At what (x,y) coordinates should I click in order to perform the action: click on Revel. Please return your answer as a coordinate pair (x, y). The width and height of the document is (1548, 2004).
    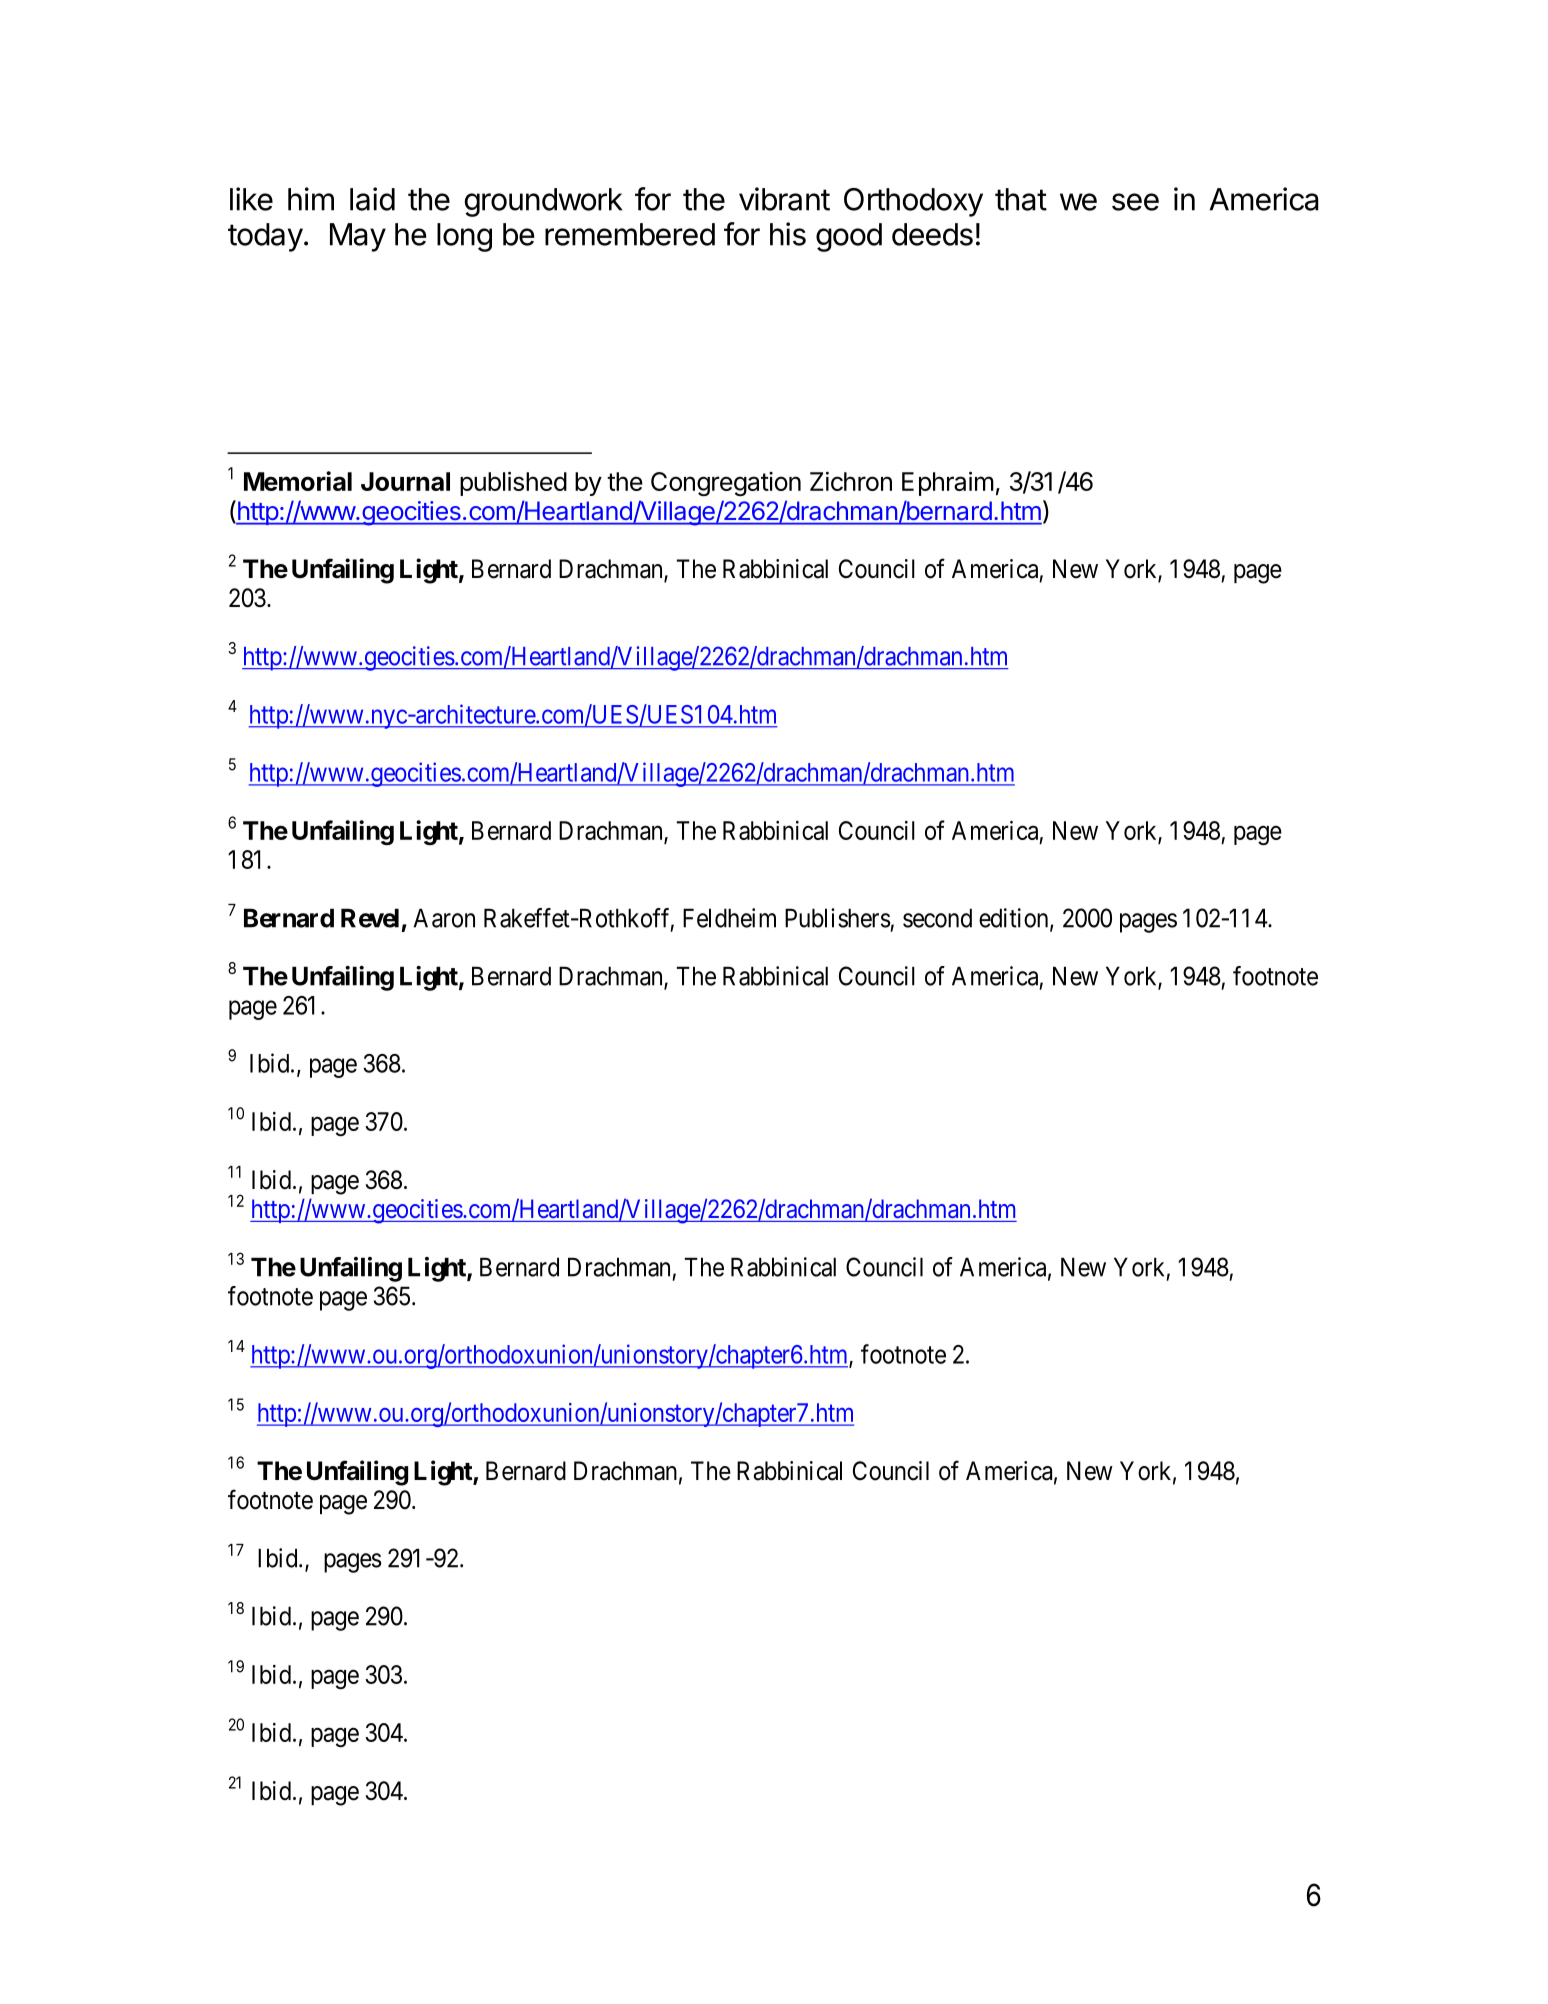
    Looking at the image, I should click on (370, 918).
